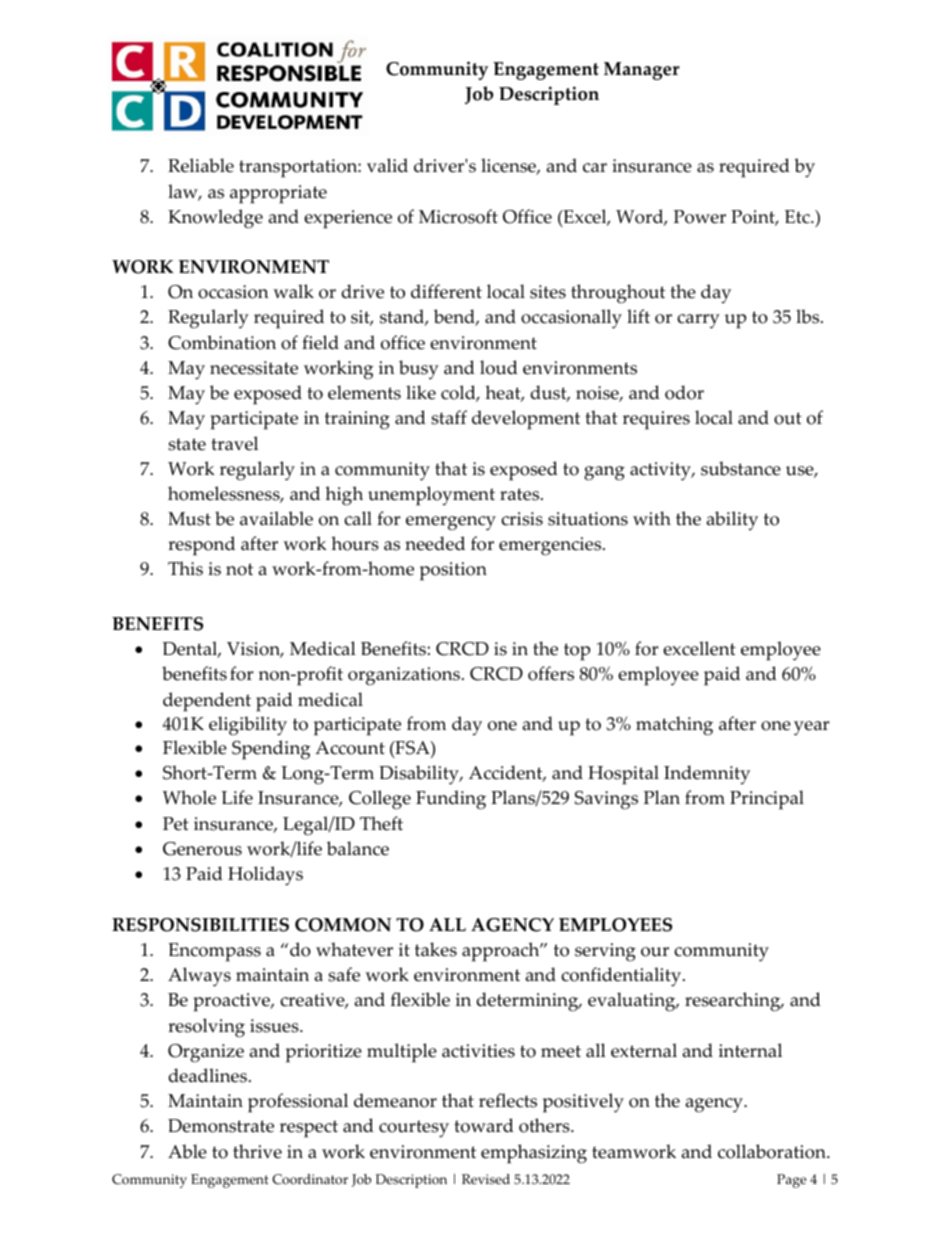 The height and width of the screenshot is (1233, 952). Describe the element at coordinates (642, 71) in the screenshot. I see `Manager` at that location.
